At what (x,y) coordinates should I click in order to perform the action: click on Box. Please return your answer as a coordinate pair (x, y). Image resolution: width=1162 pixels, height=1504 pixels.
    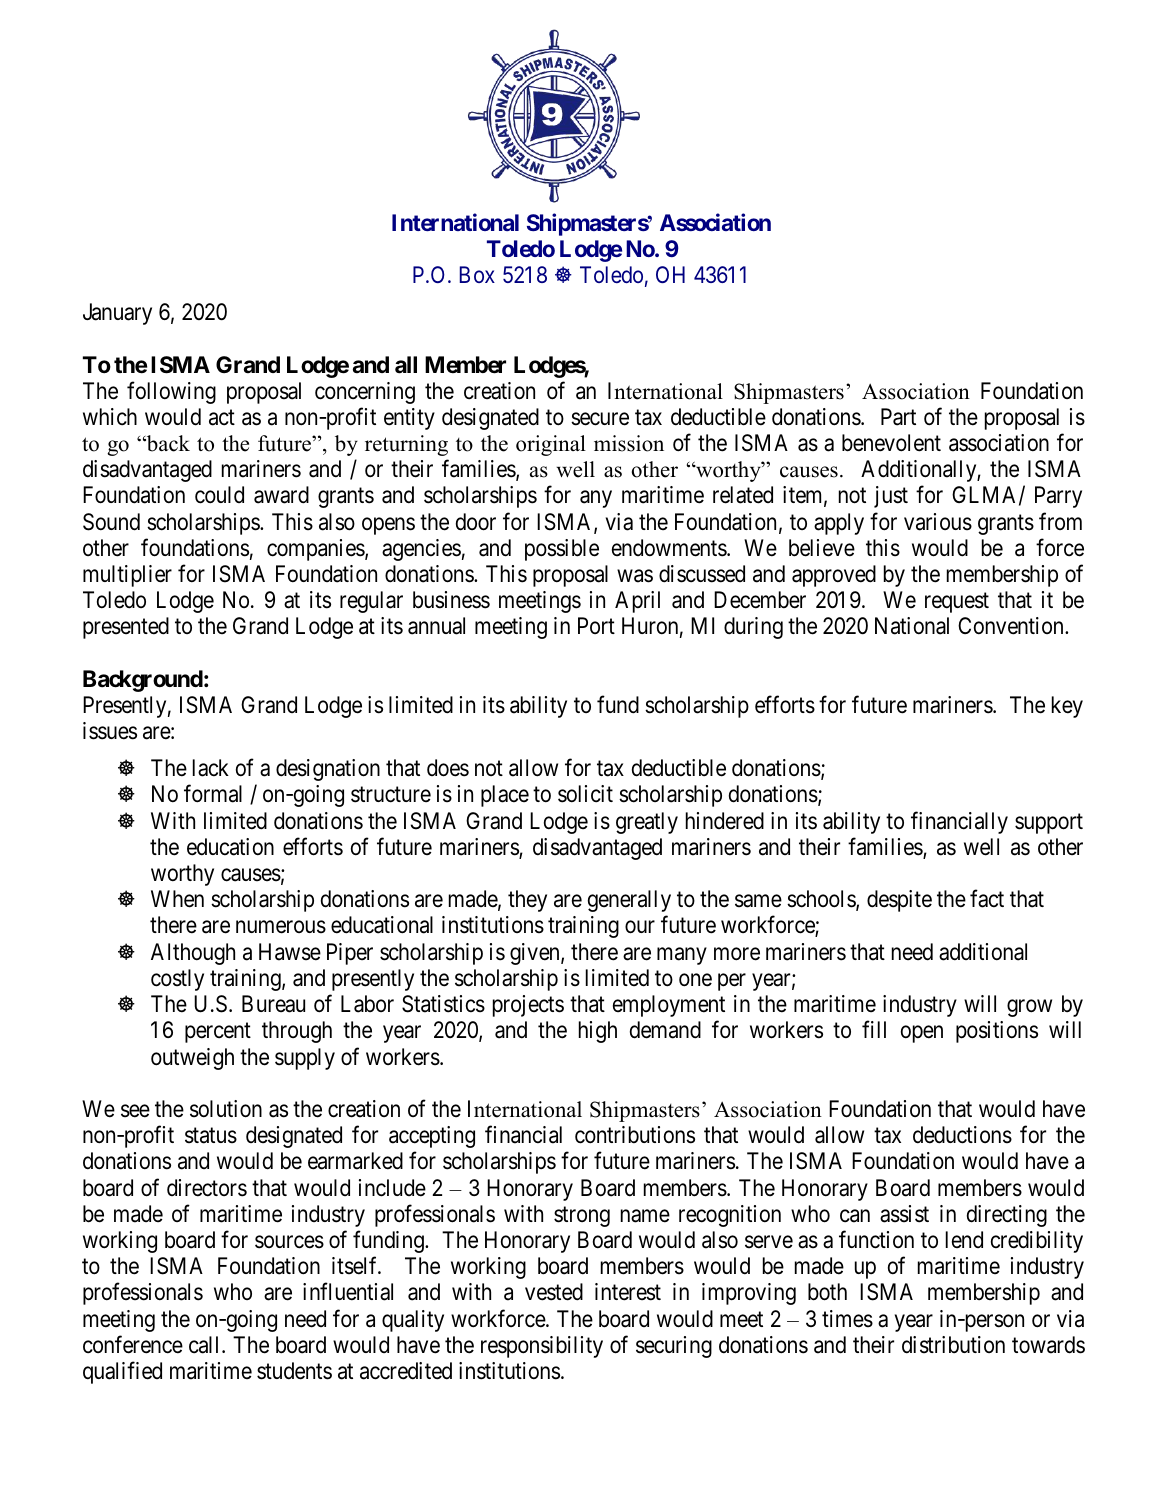
    Looking at the image, I should click on (477, 274).
